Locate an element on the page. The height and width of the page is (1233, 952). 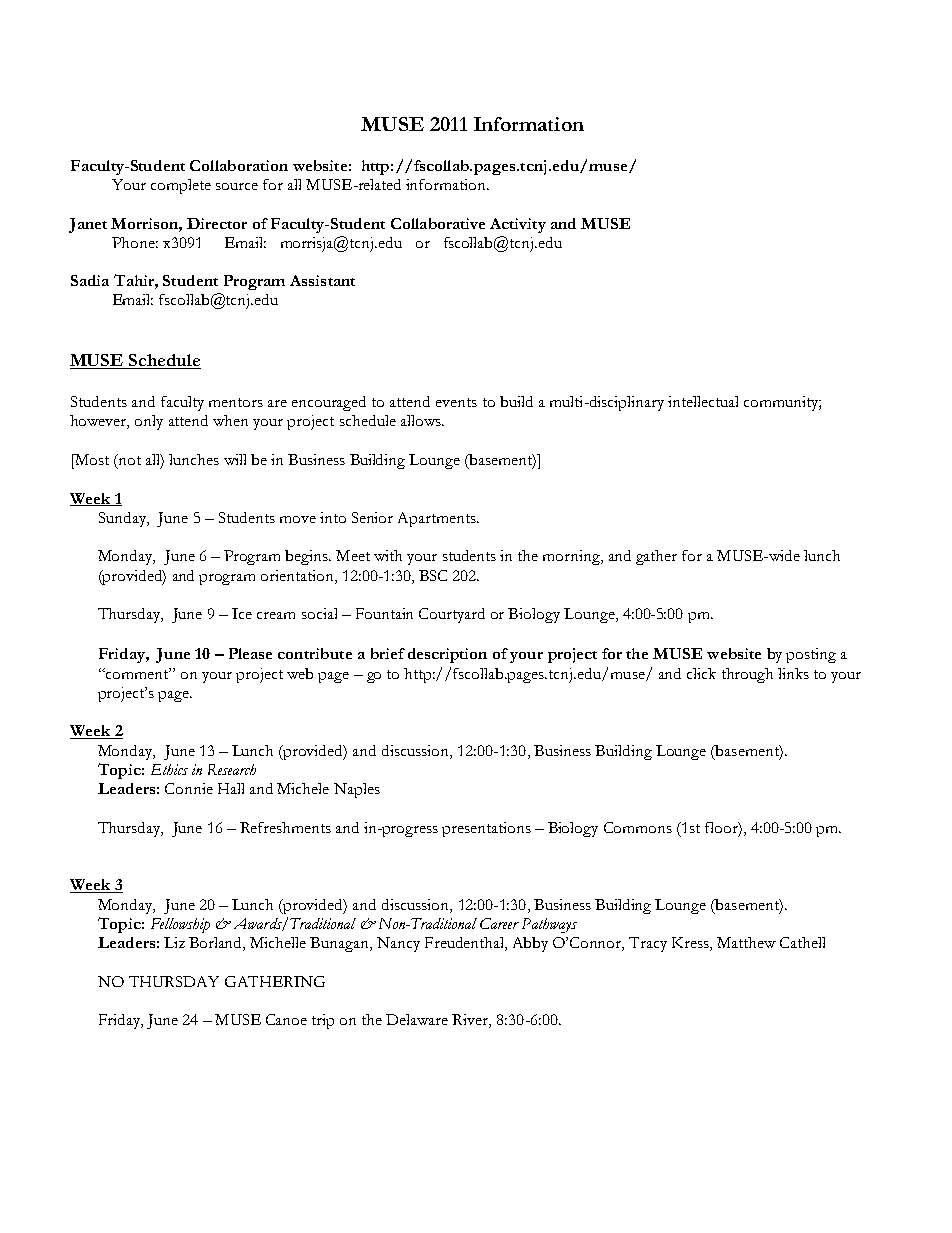
Matthew is located at coordinates (746, 942).
